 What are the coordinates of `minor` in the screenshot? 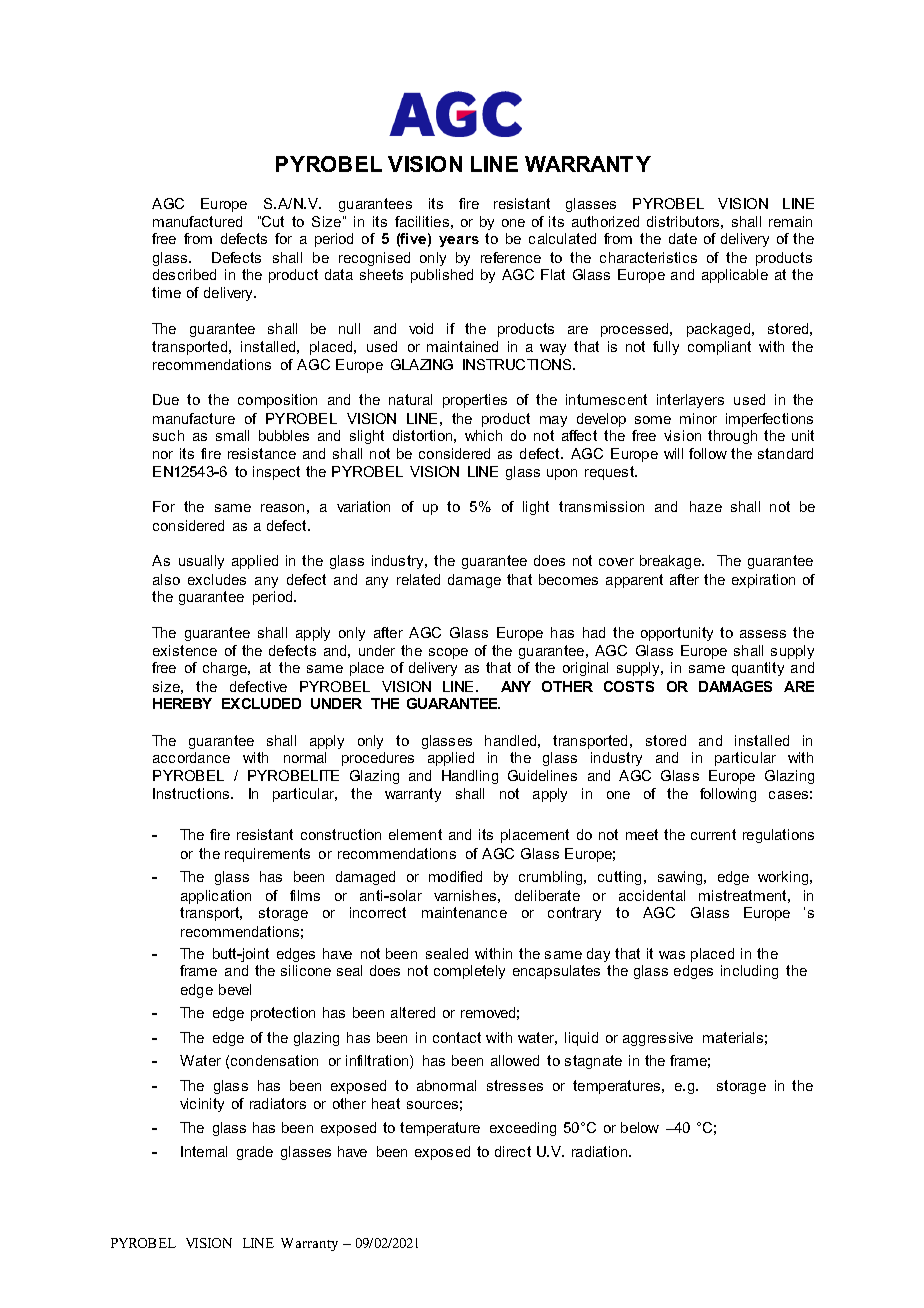 It's located at (698, 418).
